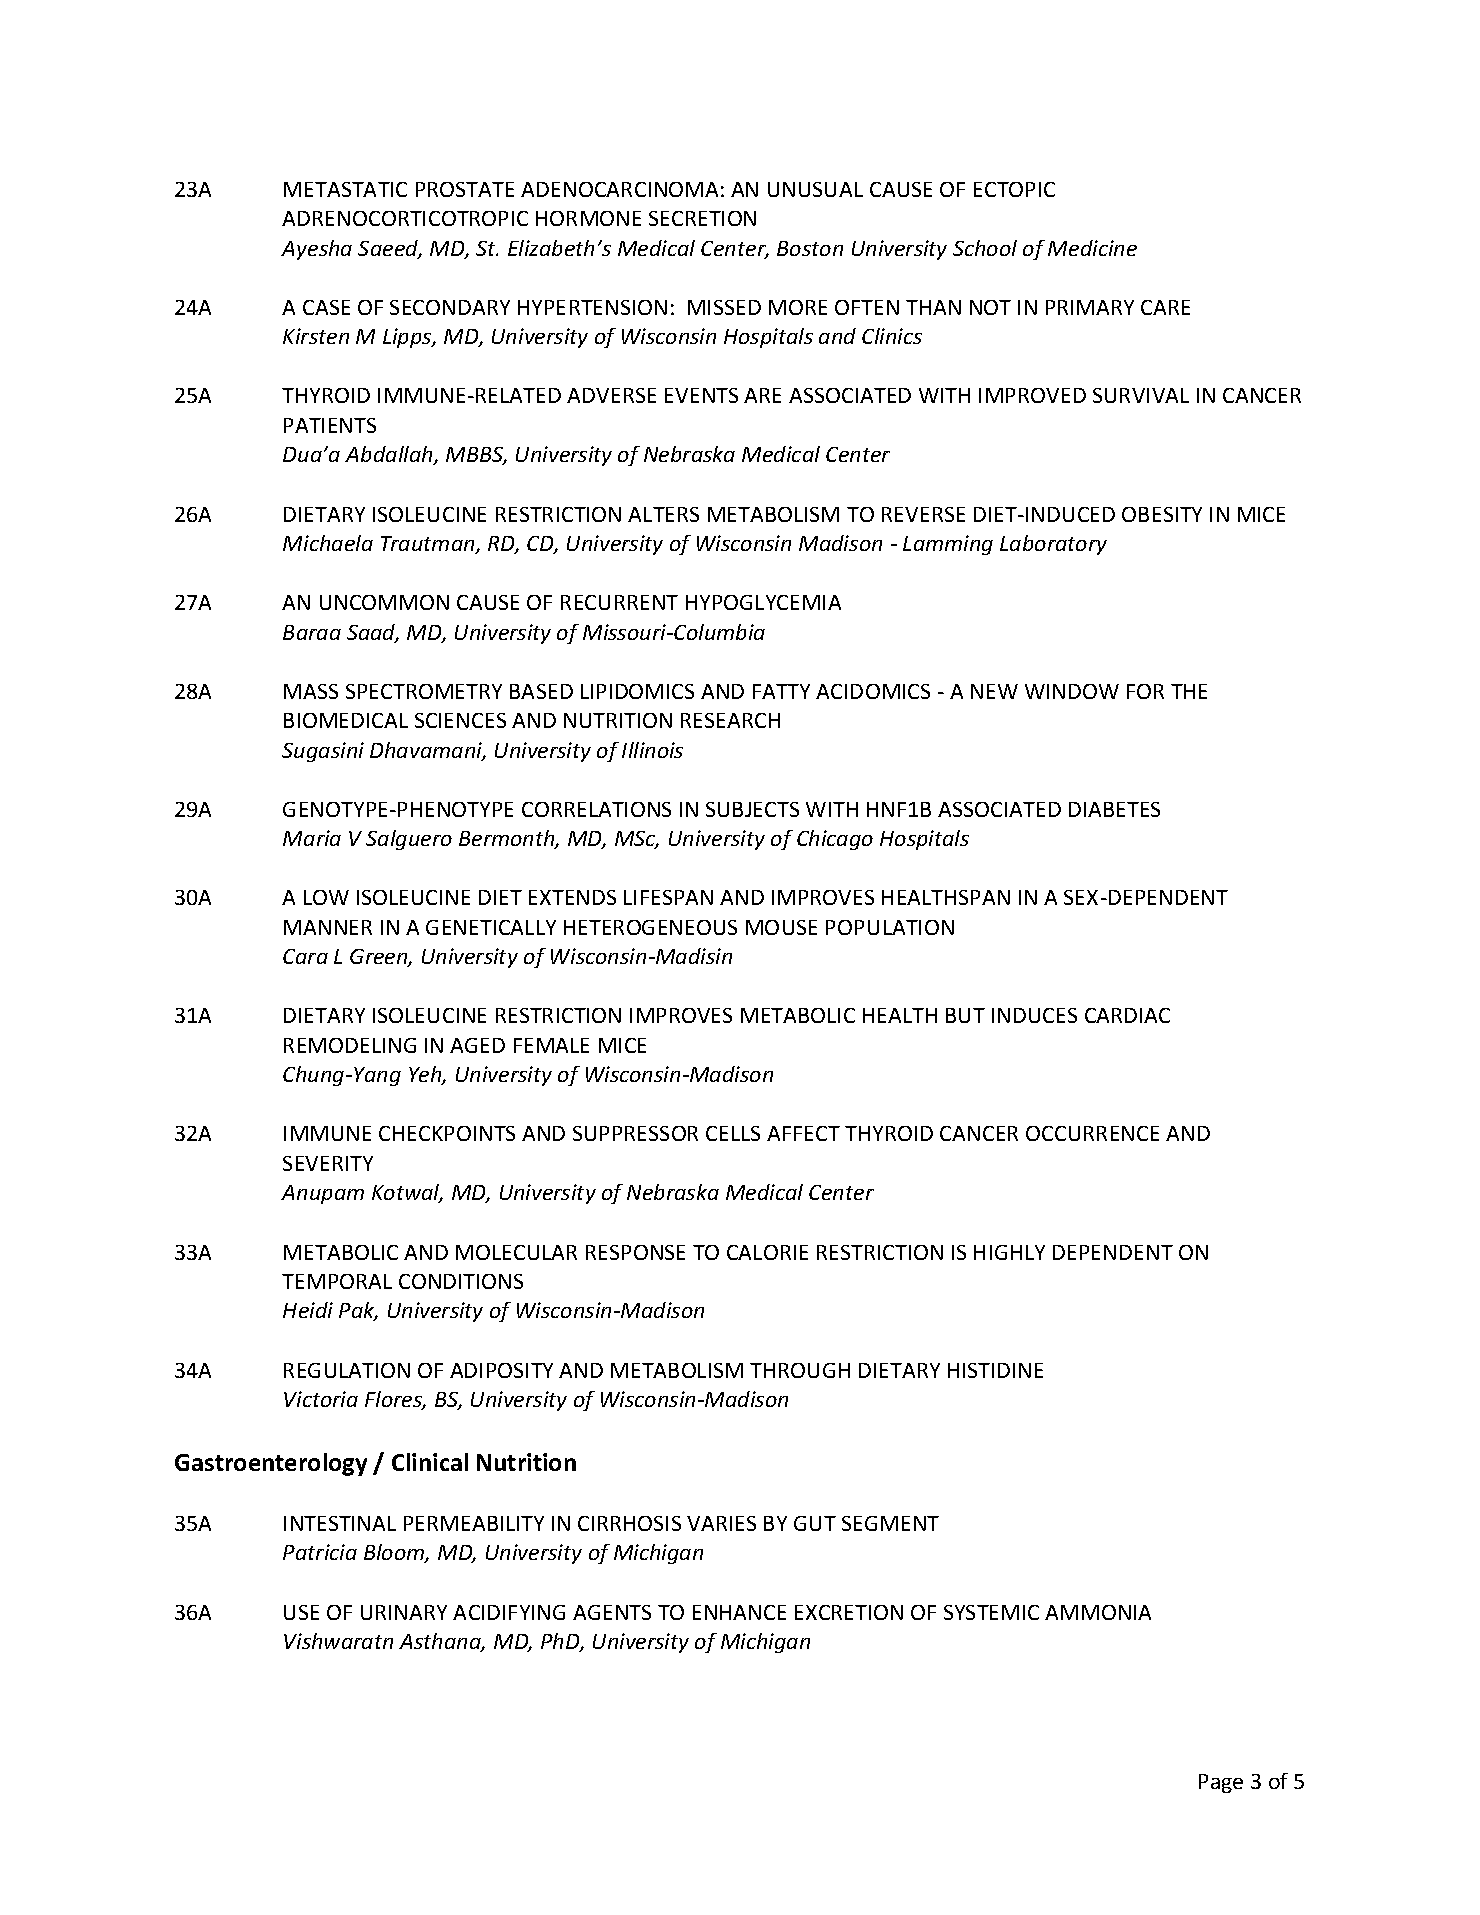 Image resolution: width=1480 pixels, height=1915 pixels. I want to click on HISTIDINE, so click(995, 1370).
